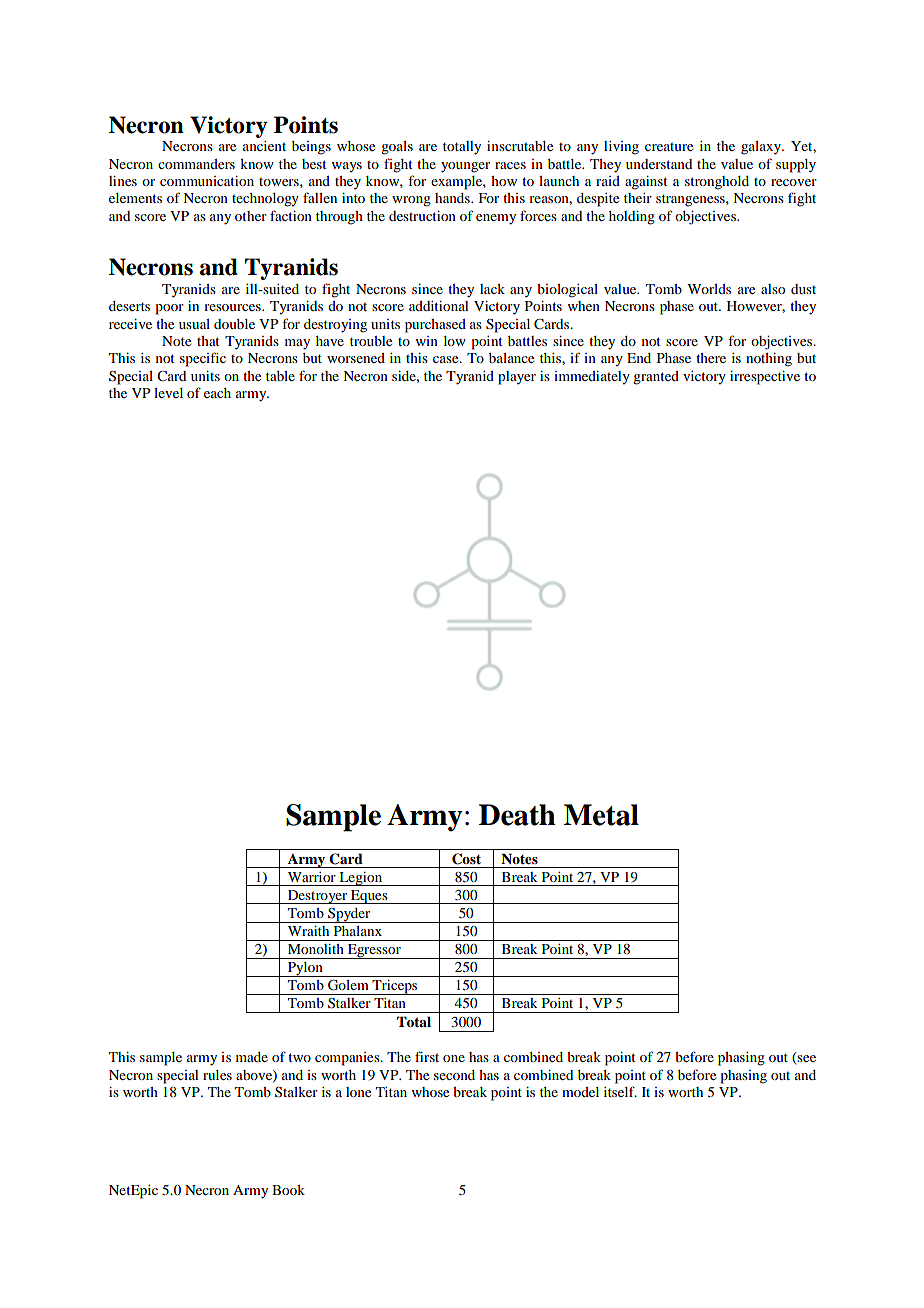 The image size is (924, 1308). I want to click on Legion, so click(361, 879).
